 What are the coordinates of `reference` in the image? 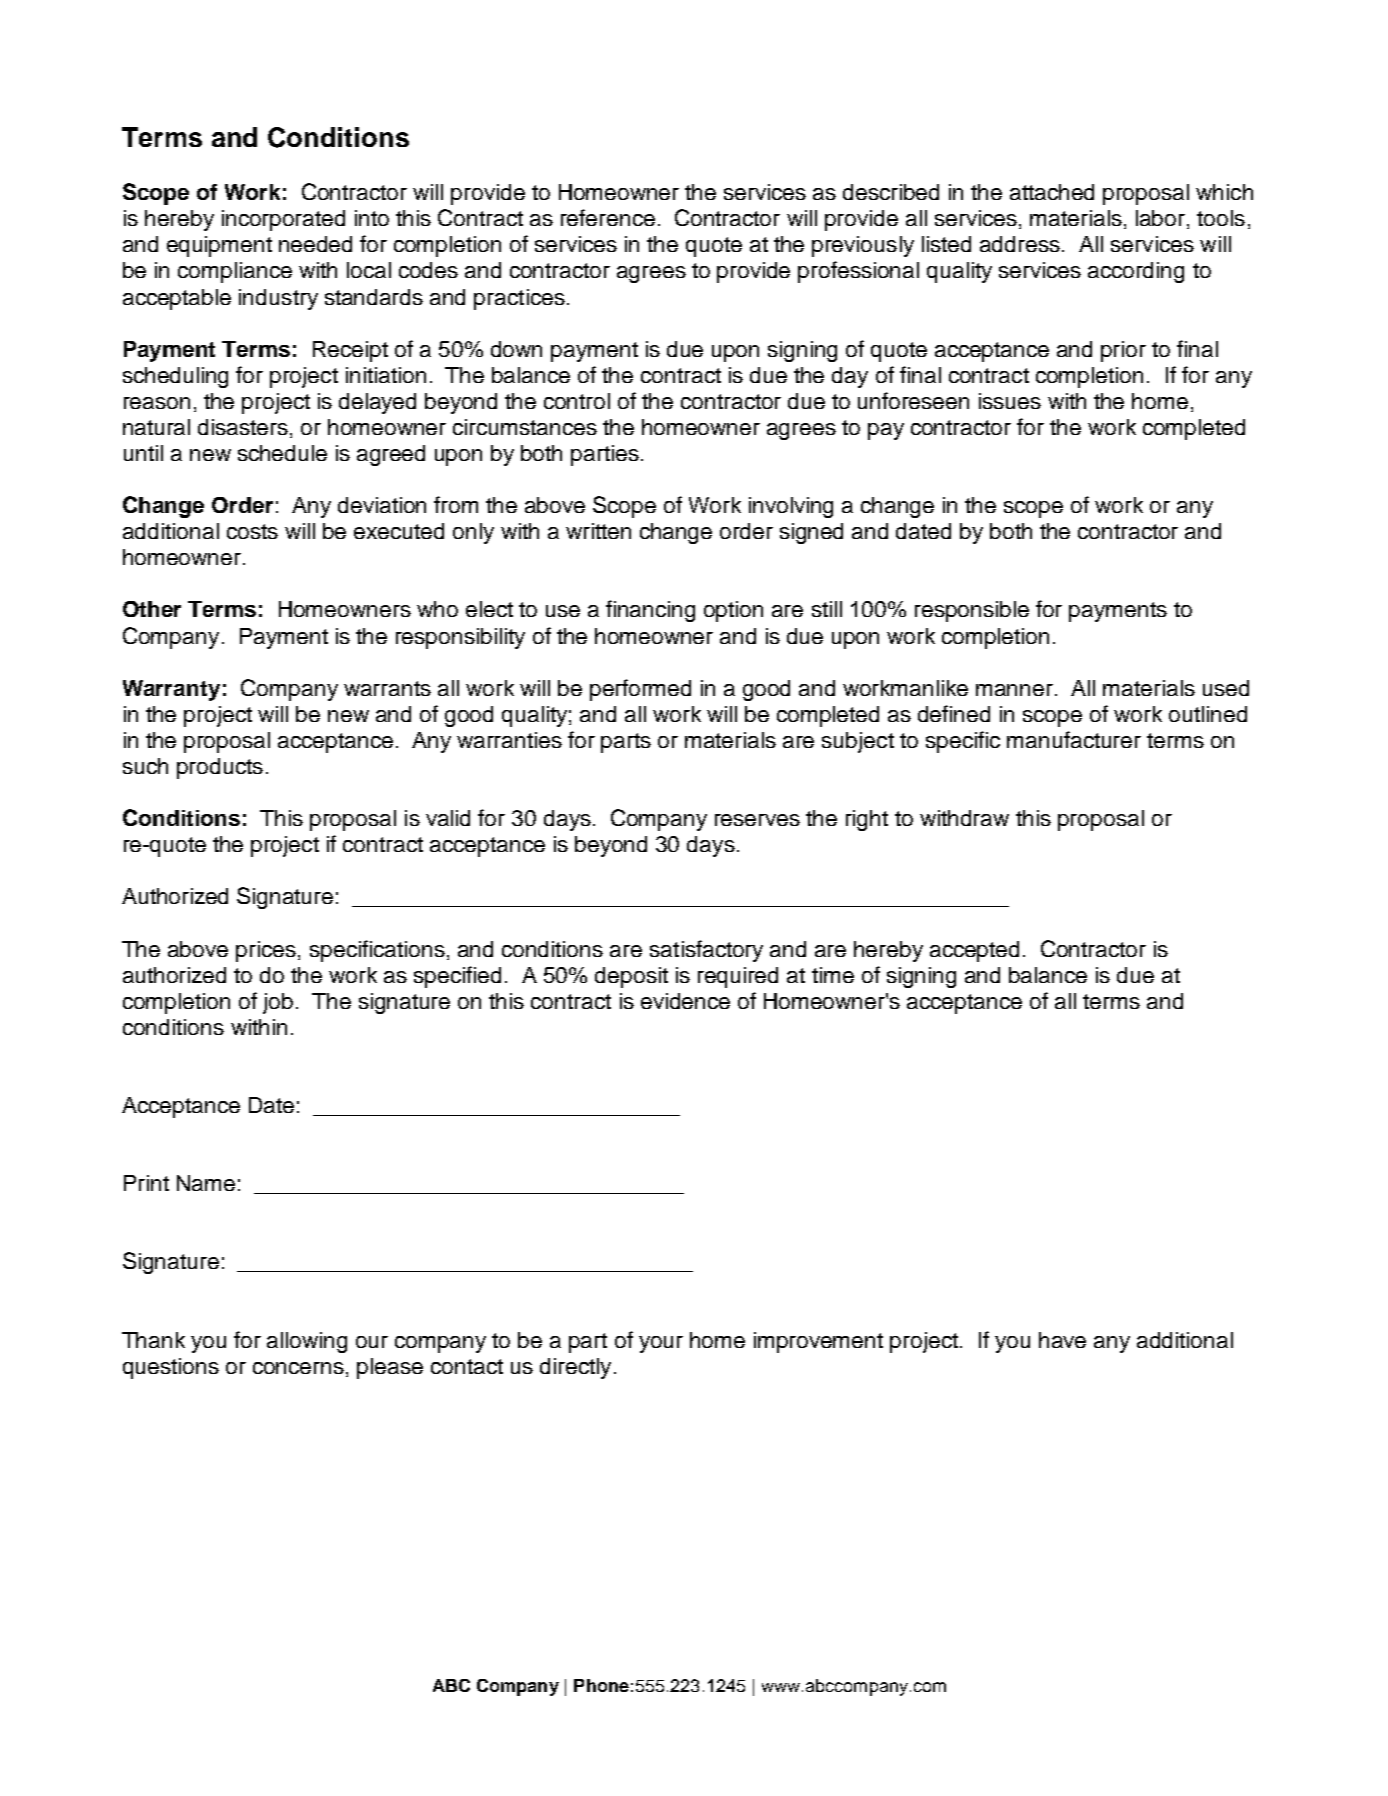 It's located at (608, 217).
